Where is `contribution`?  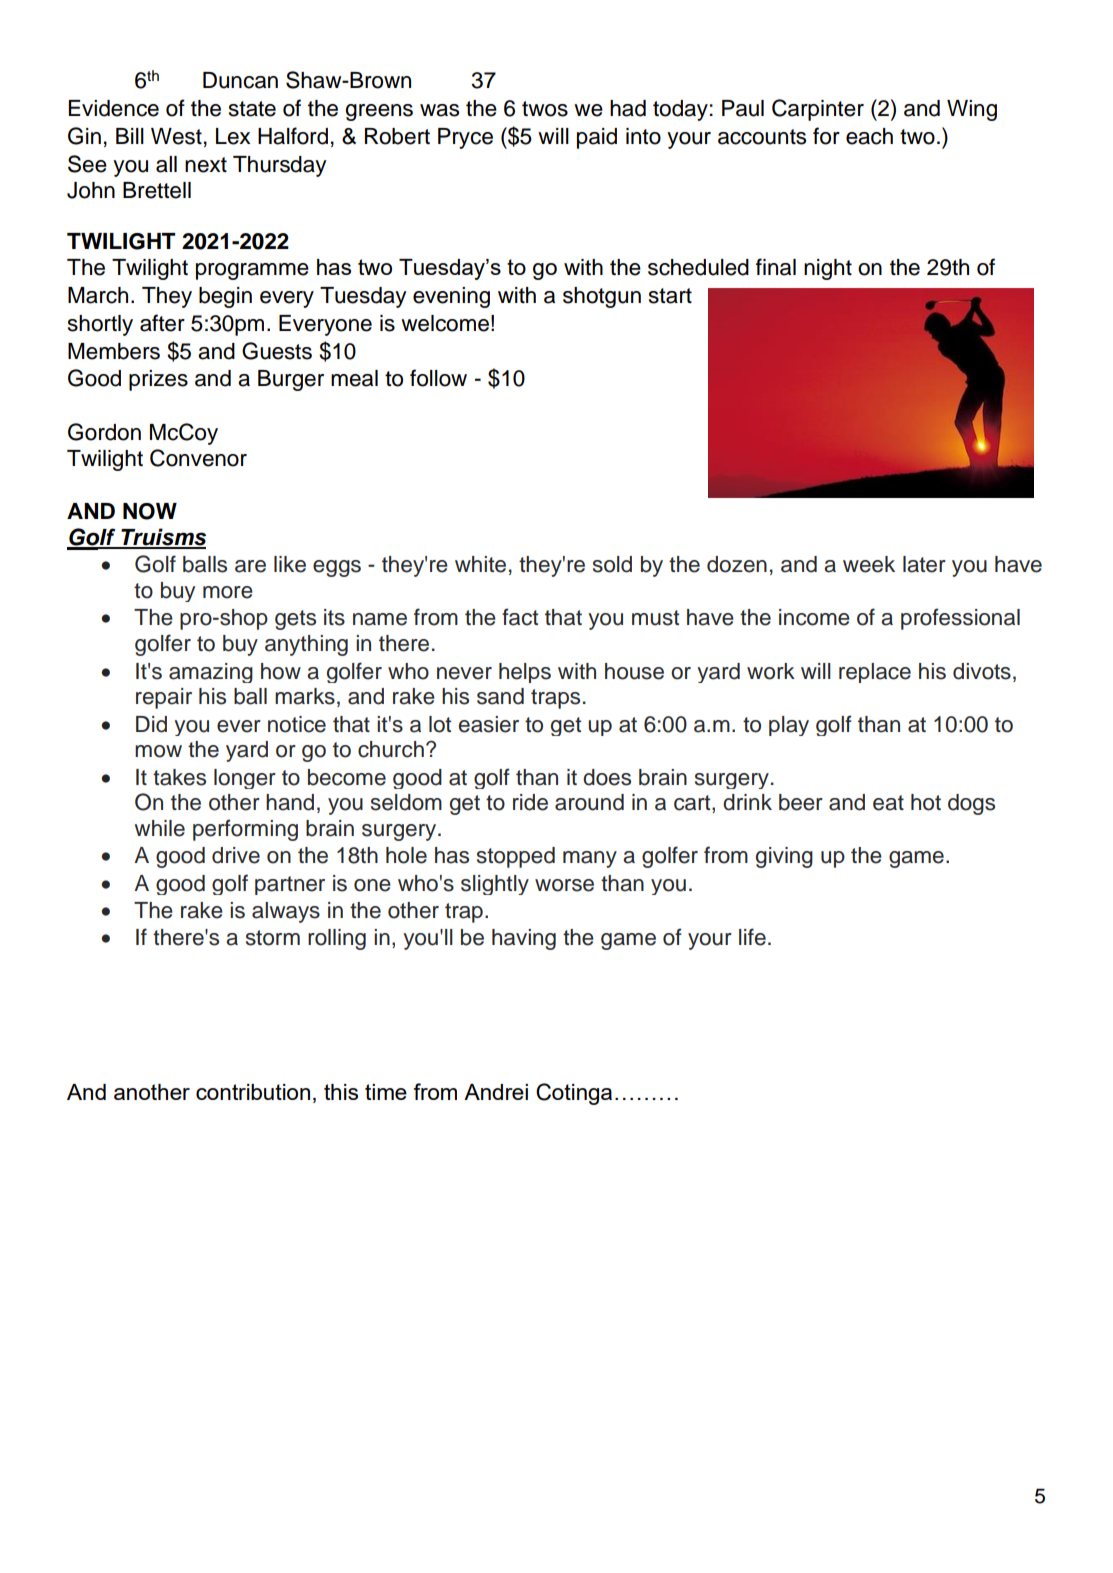
contribution is located at coordinates (253, 1092).
